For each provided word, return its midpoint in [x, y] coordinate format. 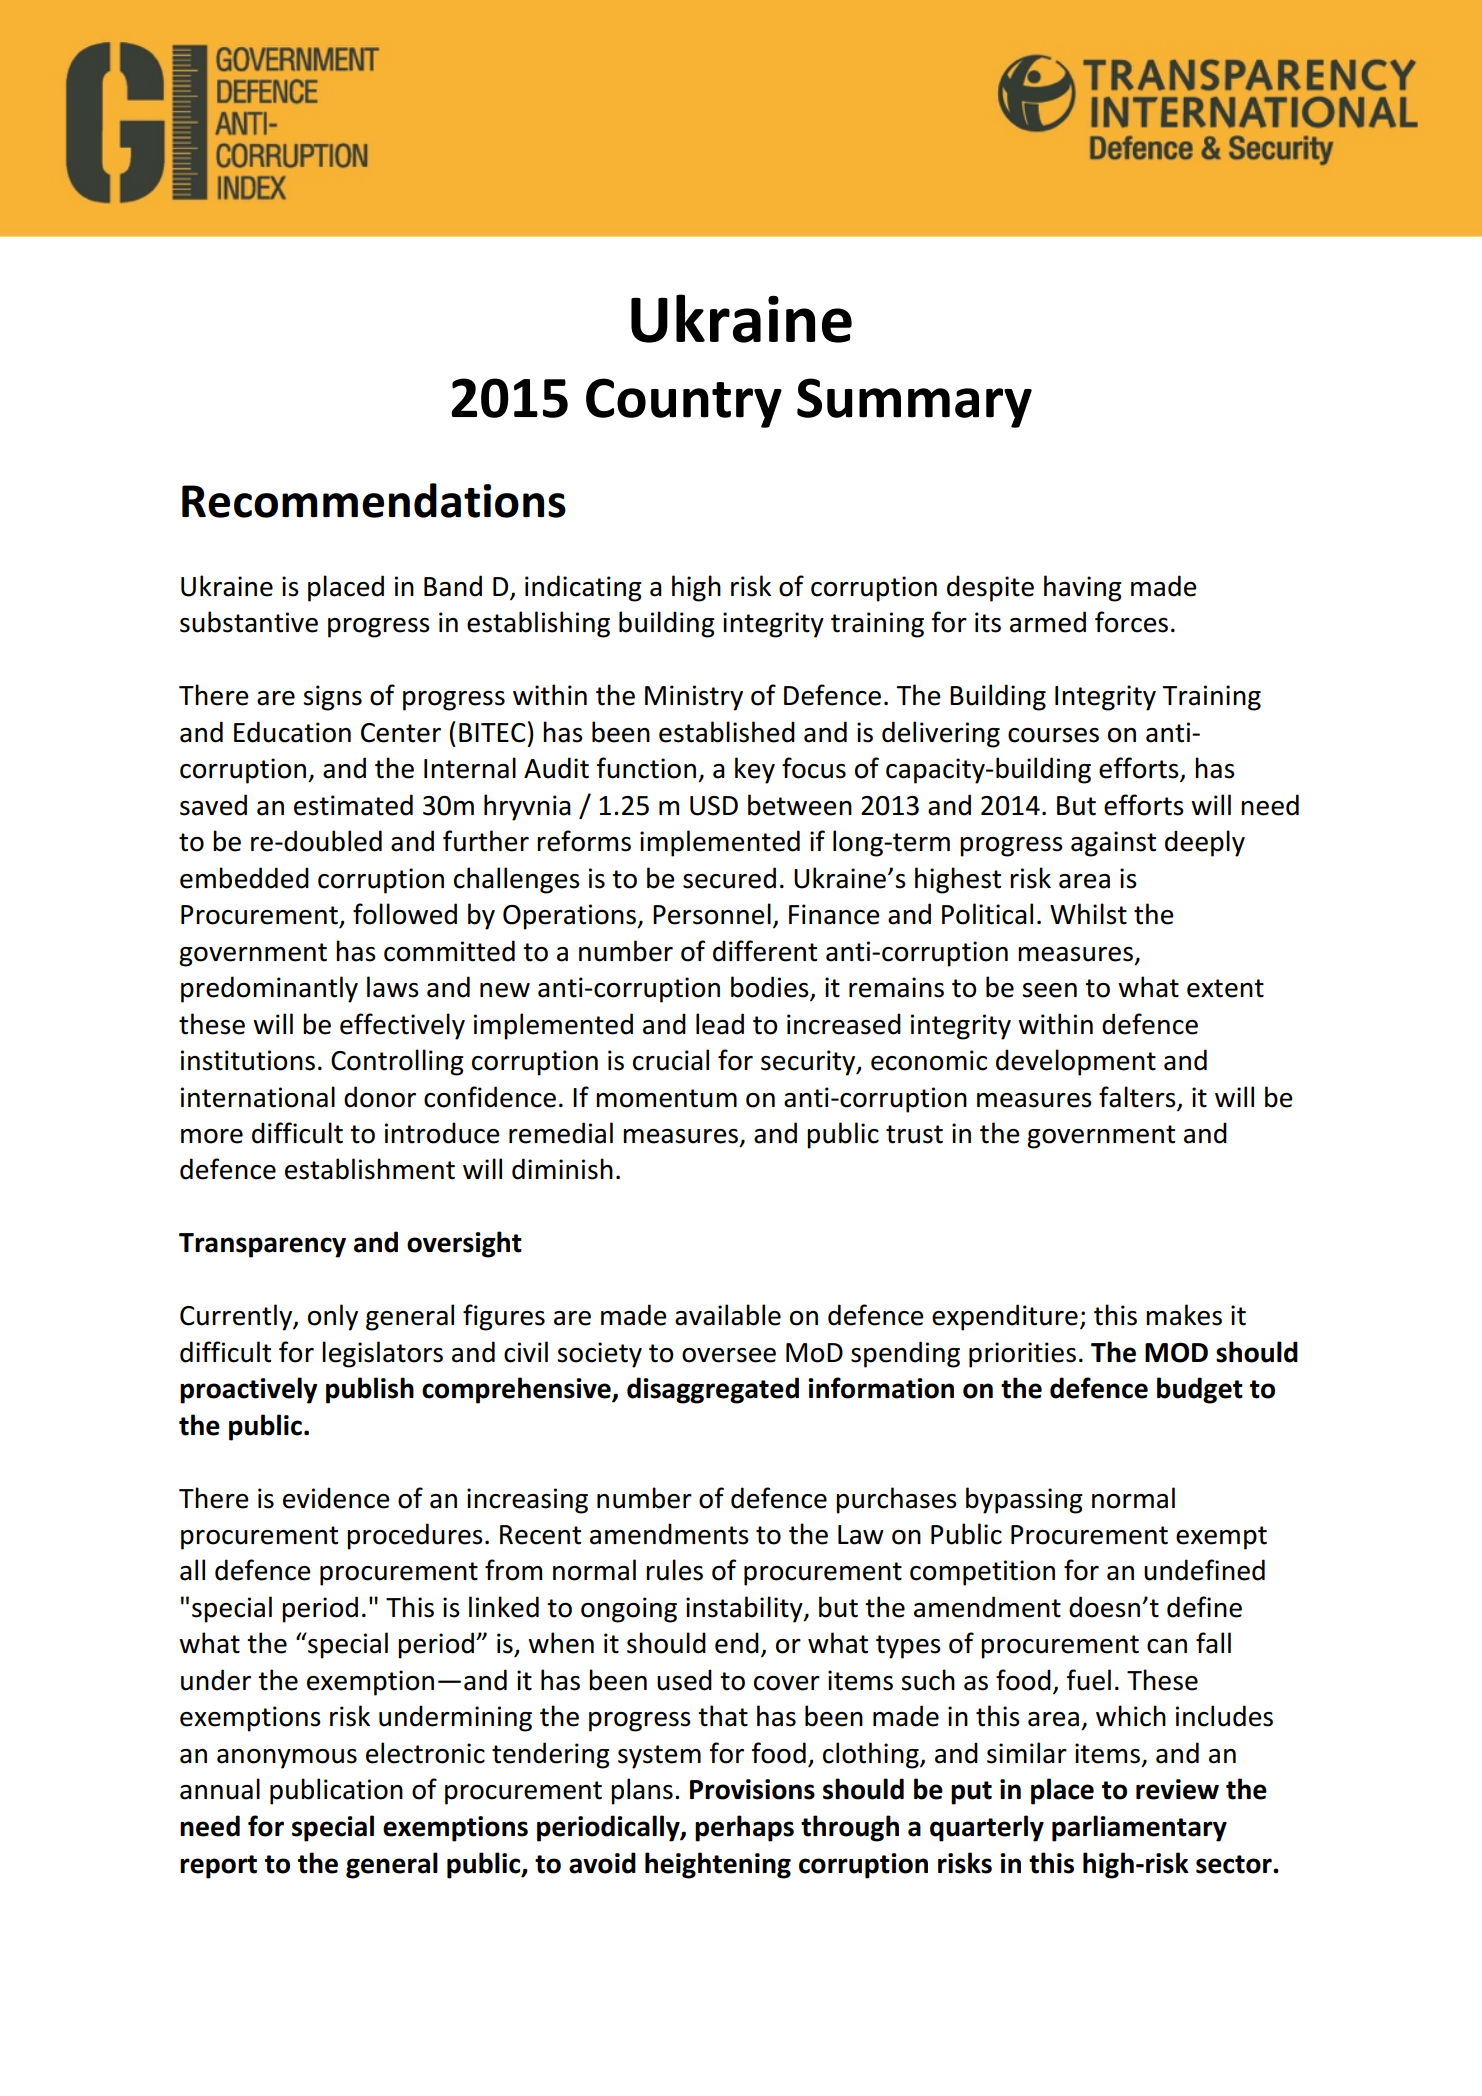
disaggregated [713, 1390]
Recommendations [374, 500]
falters [1137, 1097]
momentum [666, 1098]
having [1083, 588]
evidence [336, 1498]
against [1113, 844]
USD [714, 806]
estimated [353, 805]
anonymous [287, 1759]
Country [684, 403]
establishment [370, 1169]
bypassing [1024, 1500]
